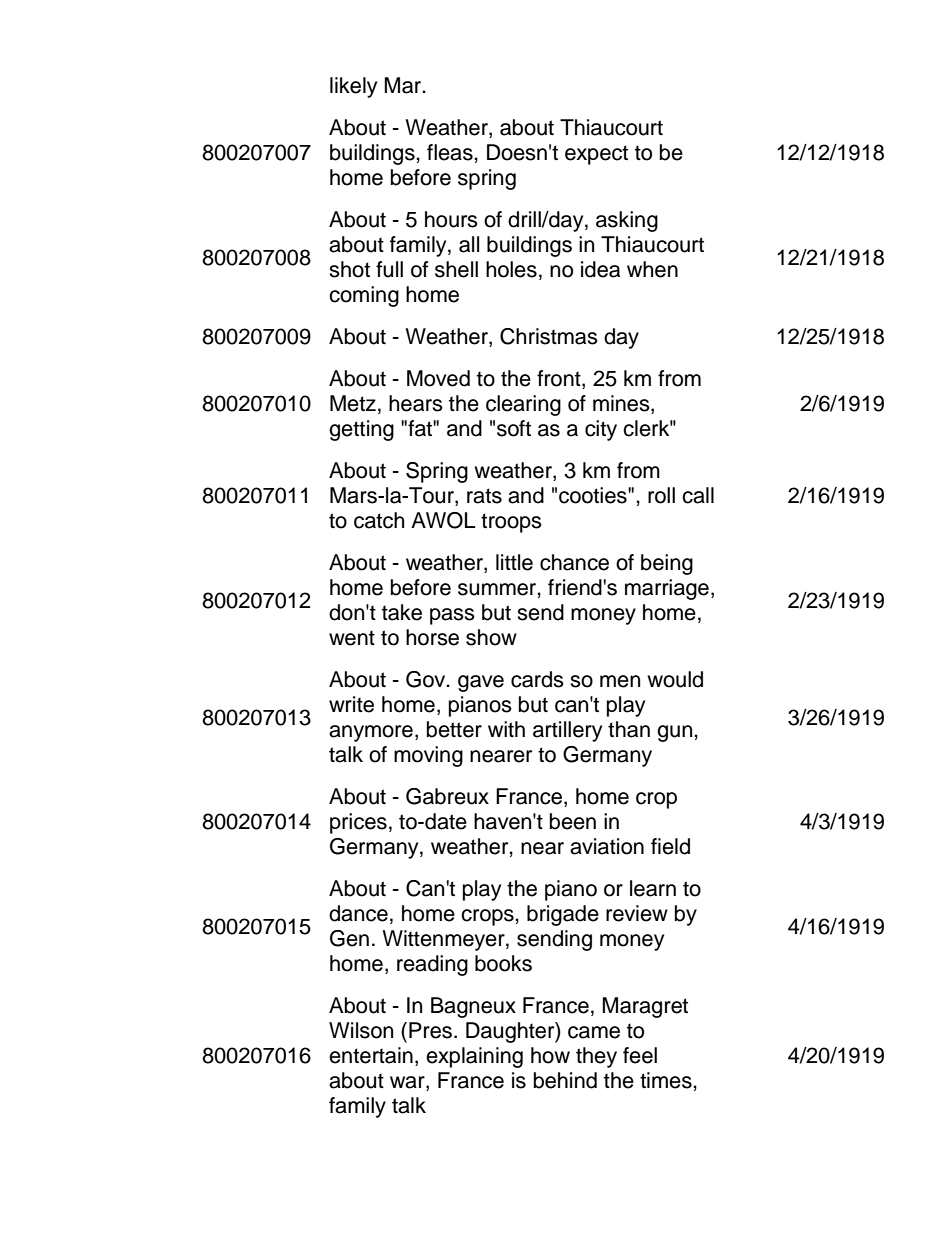  Describe the element at coordinates (451, 152) in the screenshot. I see `fleas` at that location.
